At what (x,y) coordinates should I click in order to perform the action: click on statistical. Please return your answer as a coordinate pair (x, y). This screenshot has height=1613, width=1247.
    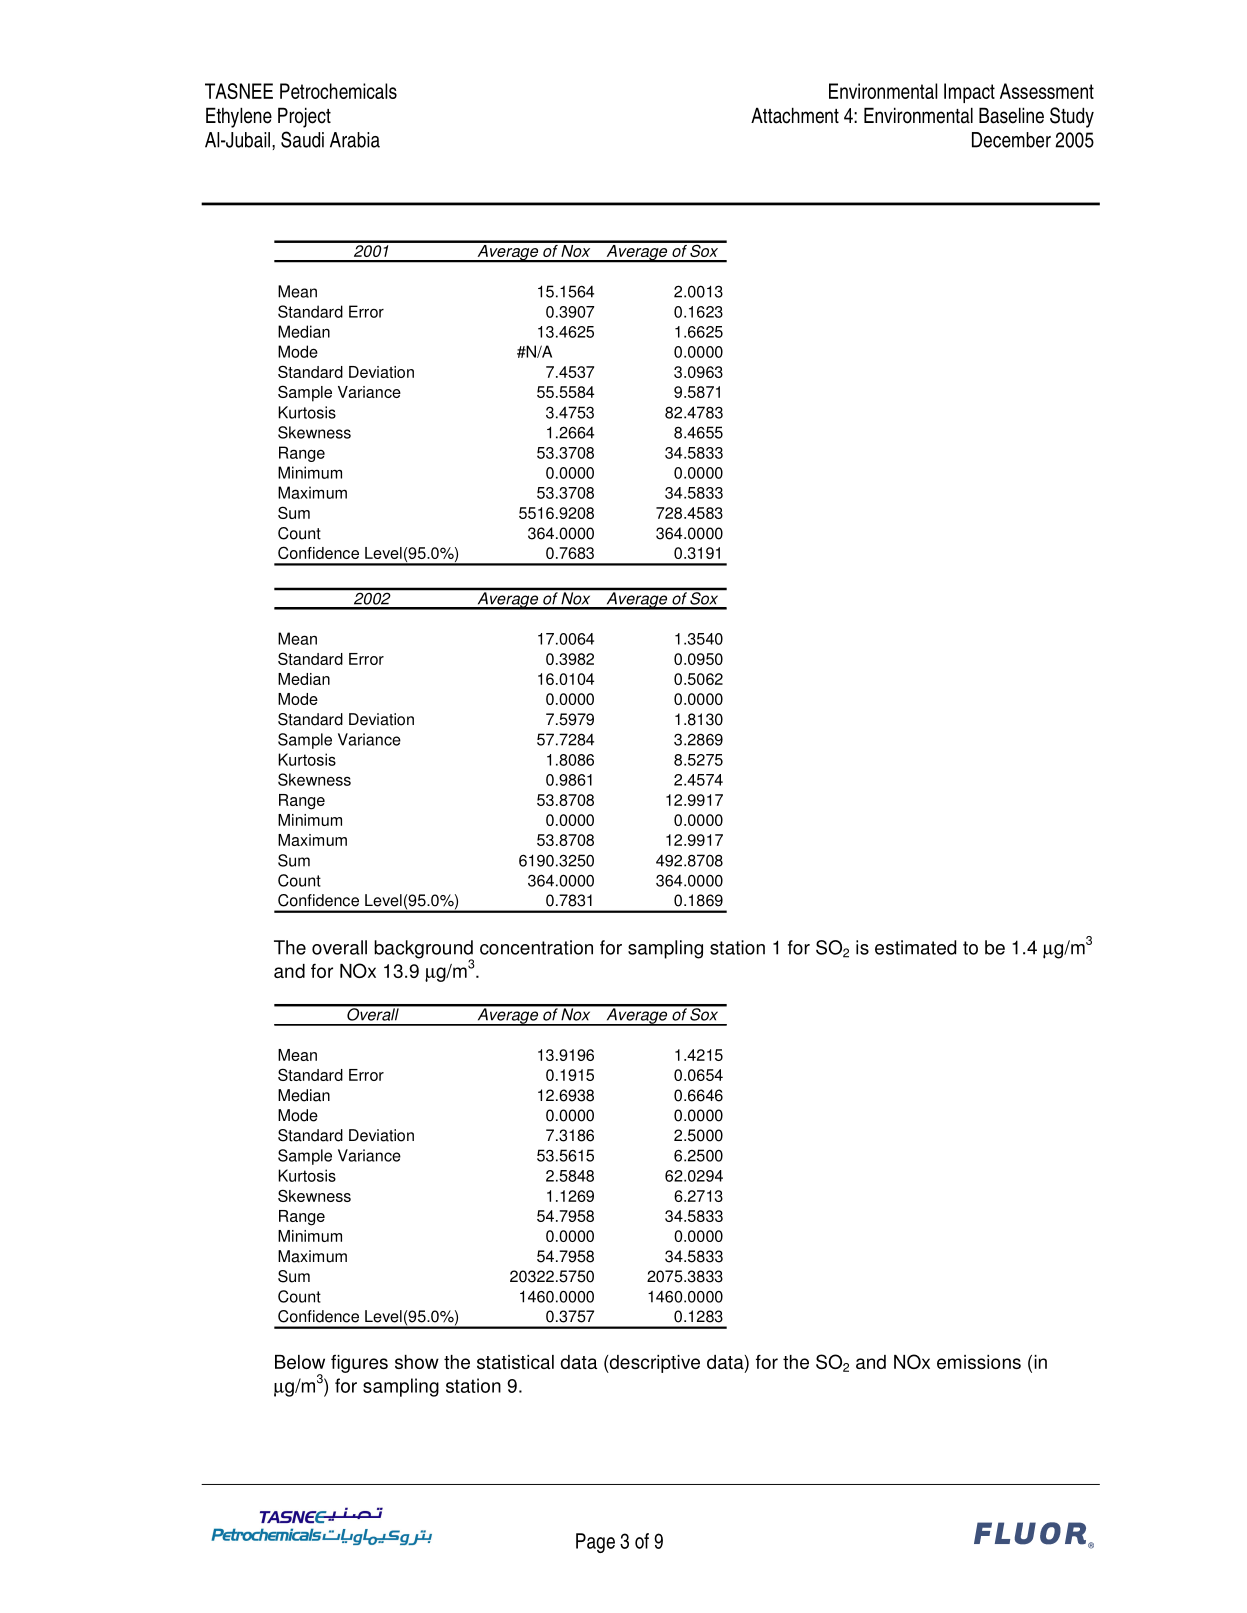
    Looking at the image, I should click on (515, 1362).
